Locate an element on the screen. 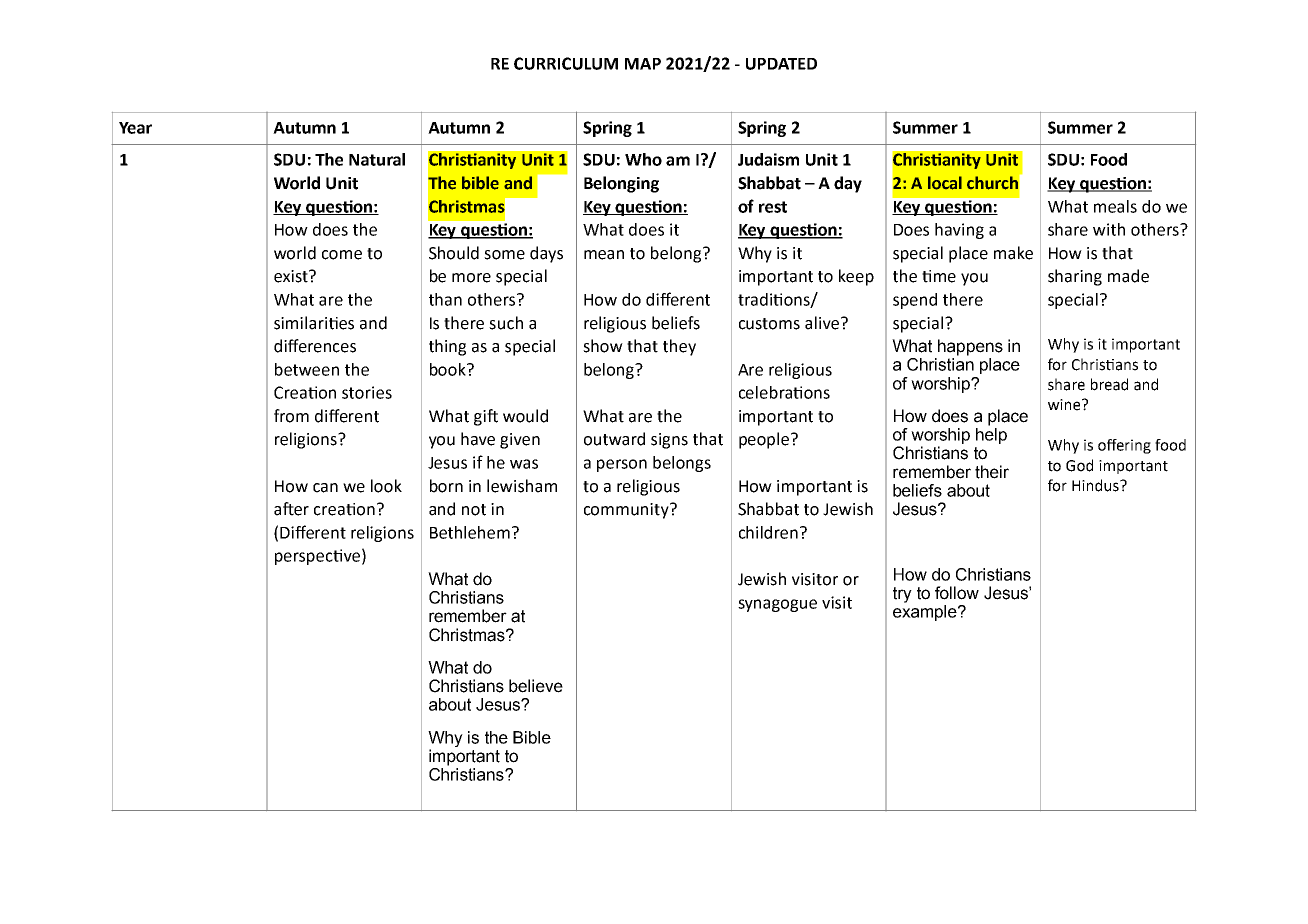  exist is located at coordinates (292, 276).
